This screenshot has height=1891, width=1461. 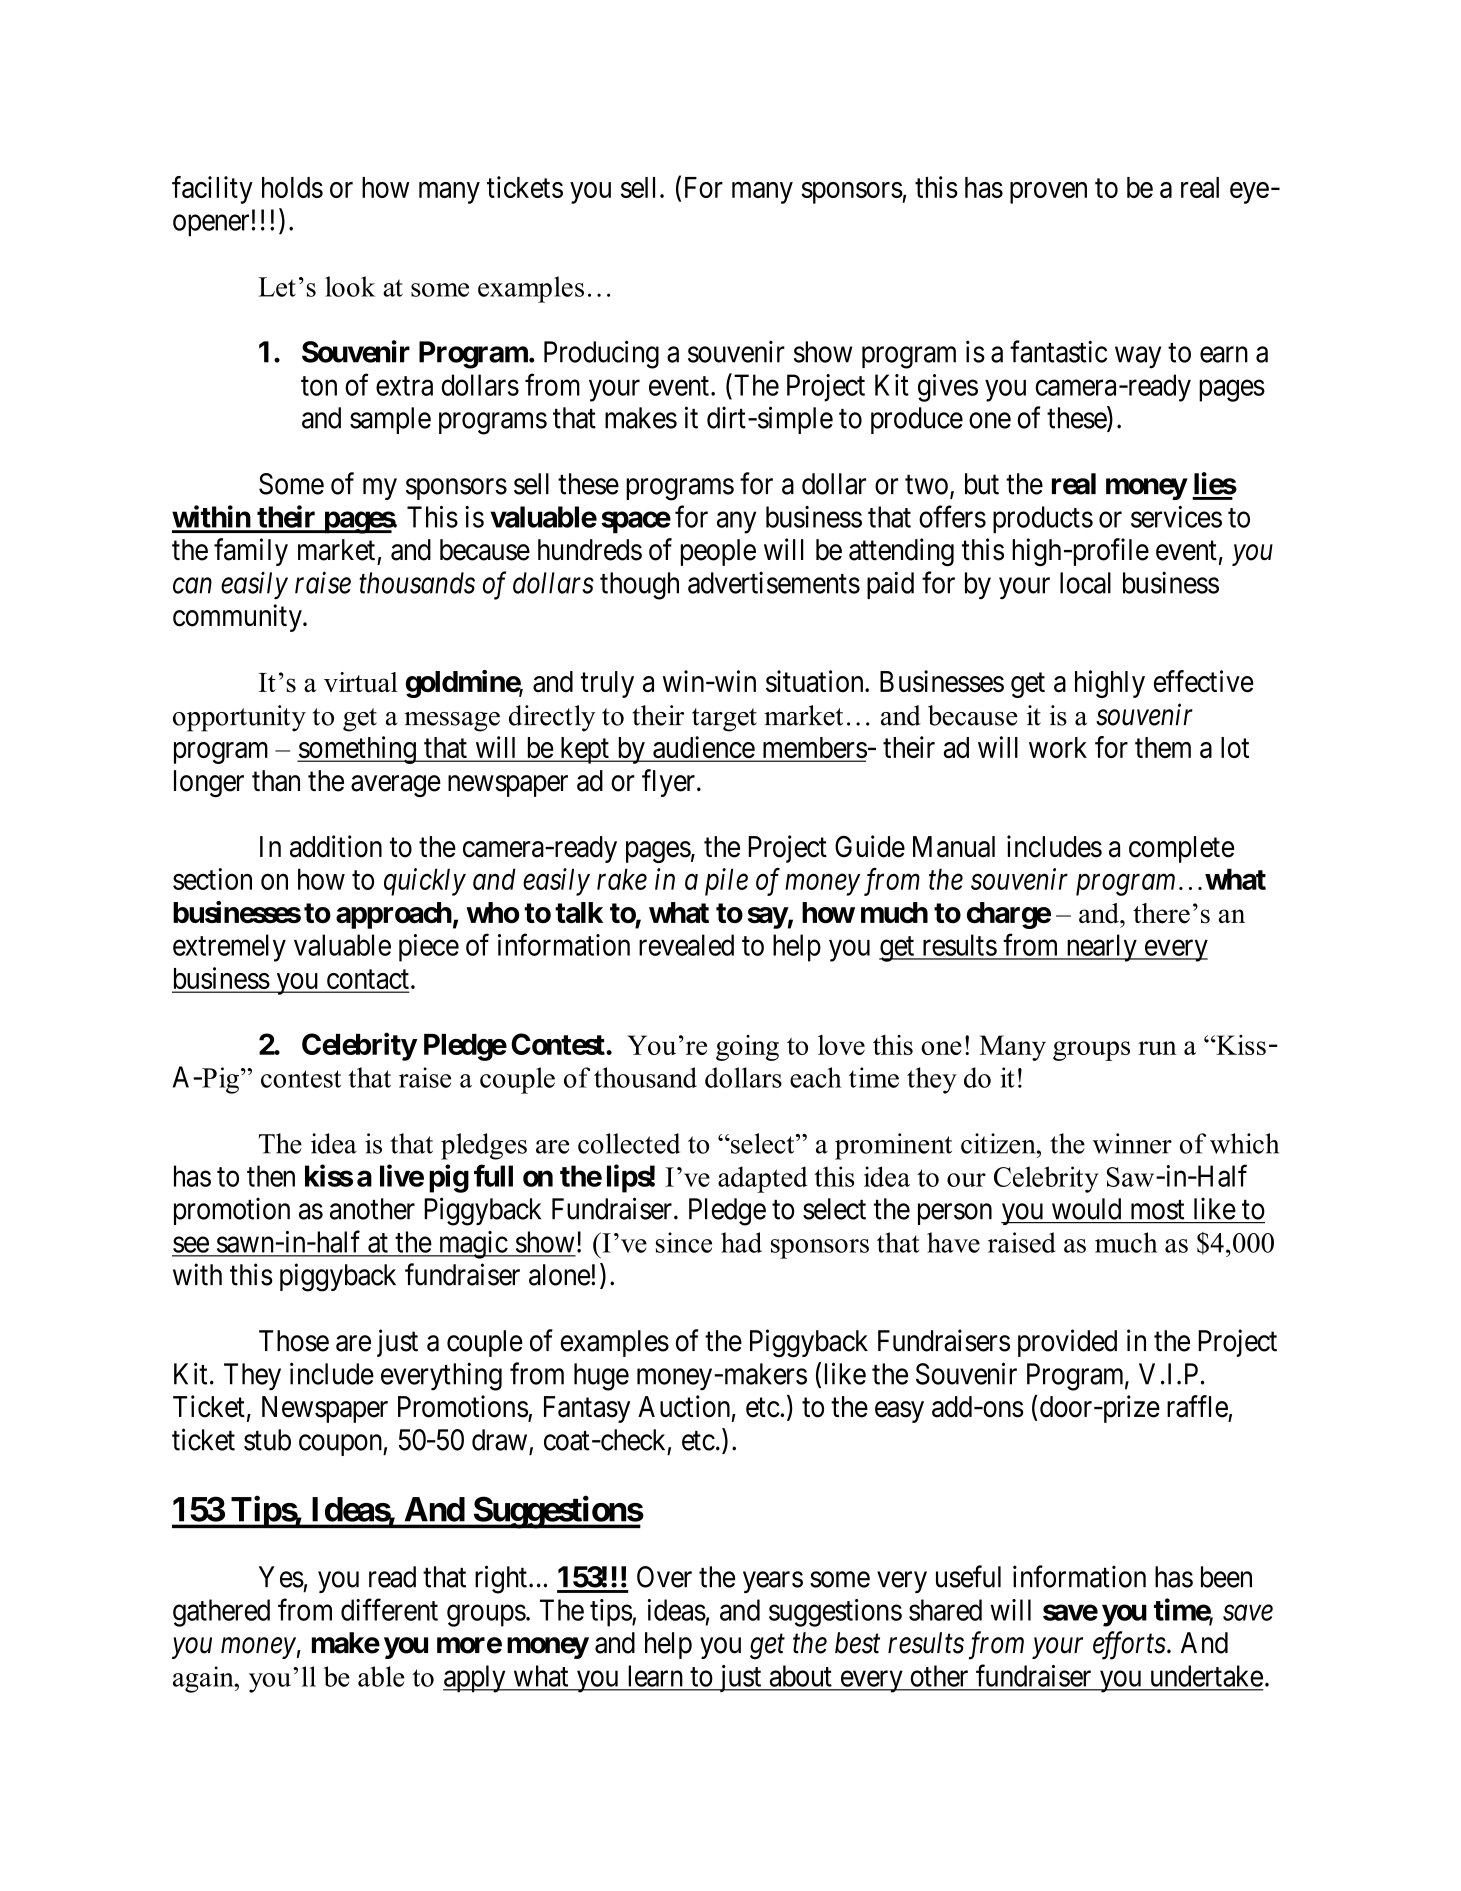 I want to click on winner, so click(x=1132, y=1143).
